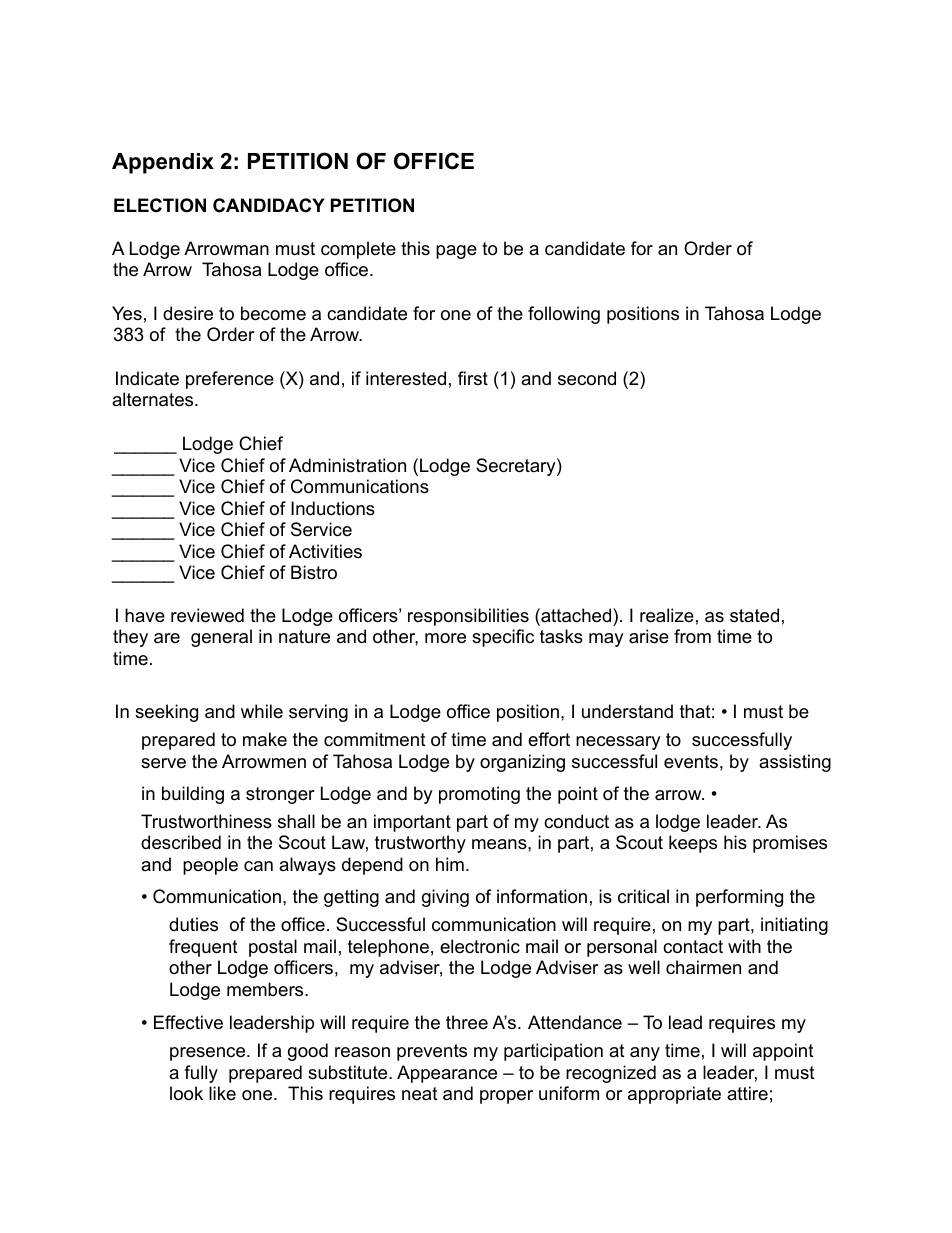  What do you see at coordinates (209, 1054) in the document?
I see `presence` at bounding box center [209, 1054].
